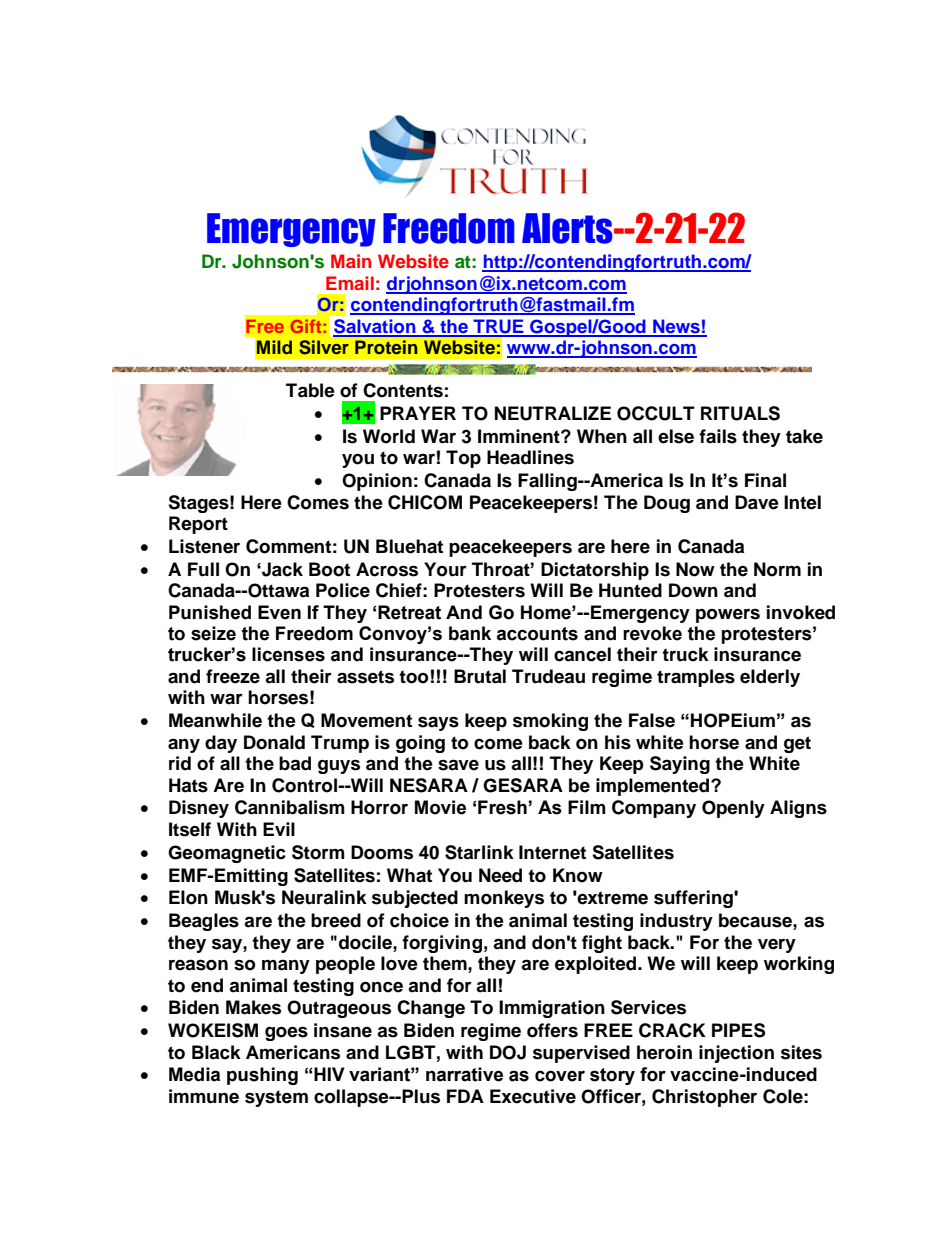  Describe the element at coordinates (274, 347) in the image. I see `Mild` at that location.
